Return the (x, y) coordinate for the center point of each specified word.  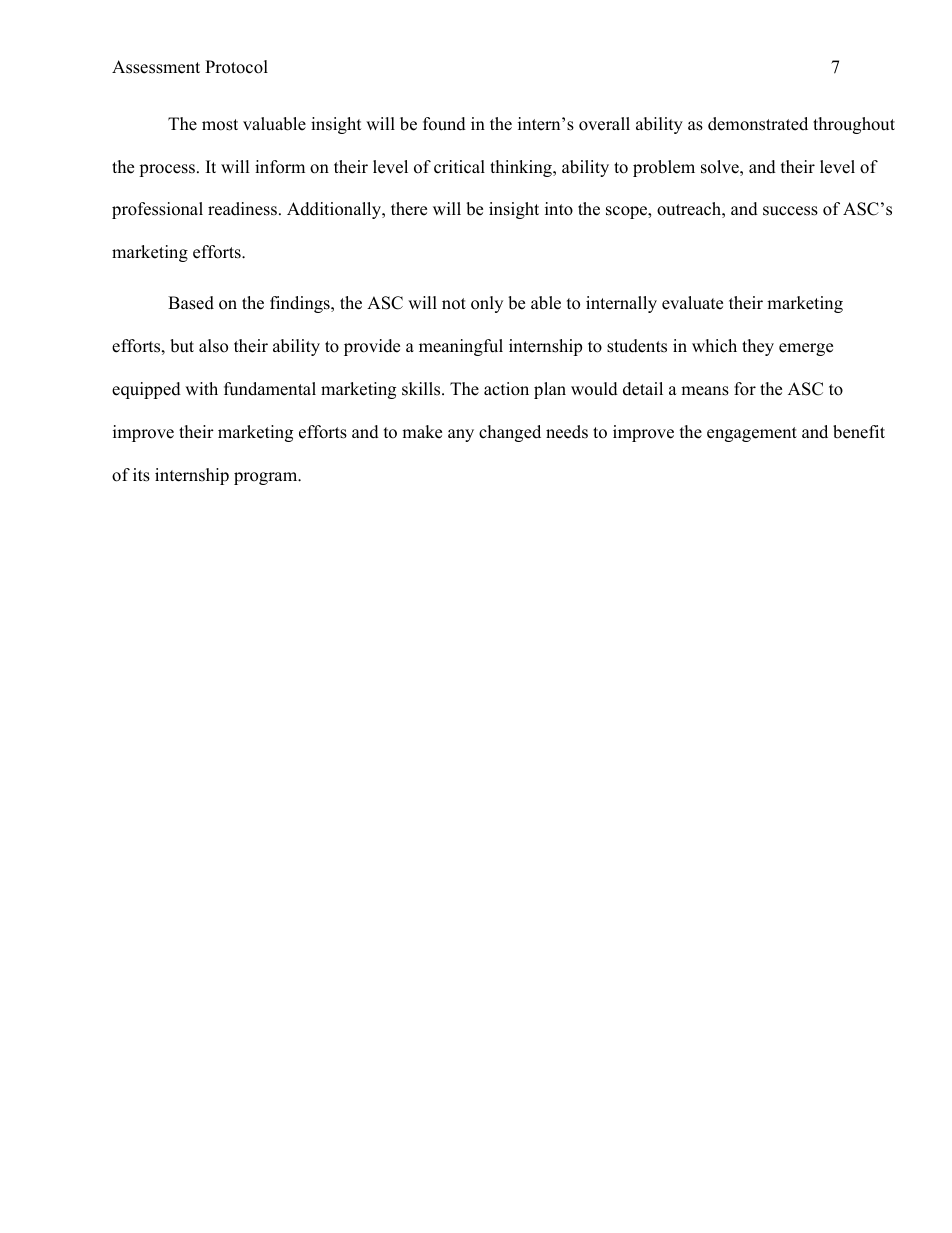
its (141, 475)
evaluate (692, 303)
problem (664, 168)
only (487, 304)
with (201, 388)
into (559, 209)
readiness (242, 209)
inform (280, 167)
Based (191, 303)
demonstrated (758, 124)
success (790, 211)
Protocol (236, 67)
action (506, 389)
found (444, 124)
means (705, 391)
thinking (522, 168)
